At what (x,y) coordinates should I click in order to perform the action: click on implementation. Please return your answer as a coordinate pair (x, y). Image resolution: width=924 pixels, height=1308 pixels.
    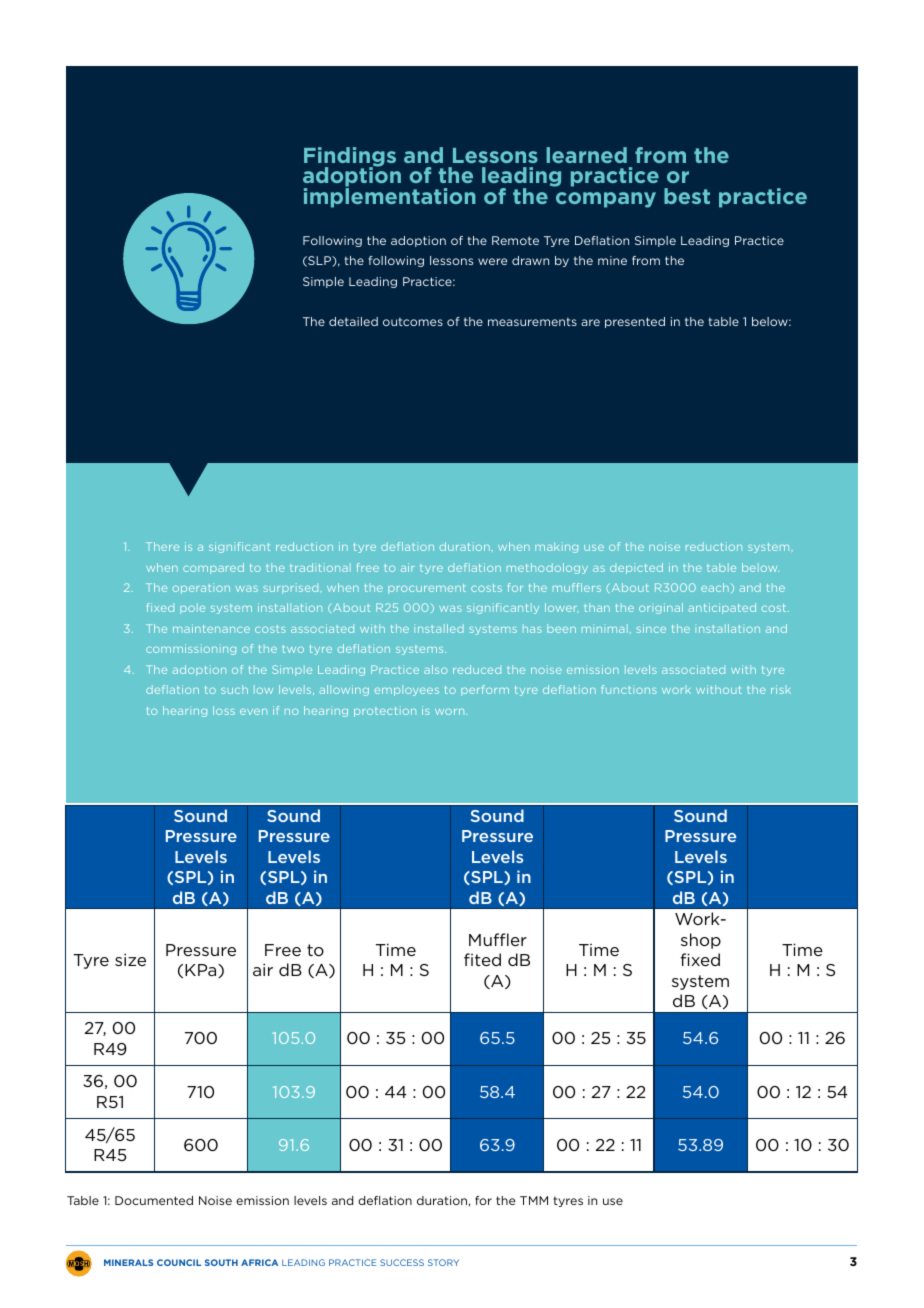
    Looking at the image, I should click on (390, 197).
